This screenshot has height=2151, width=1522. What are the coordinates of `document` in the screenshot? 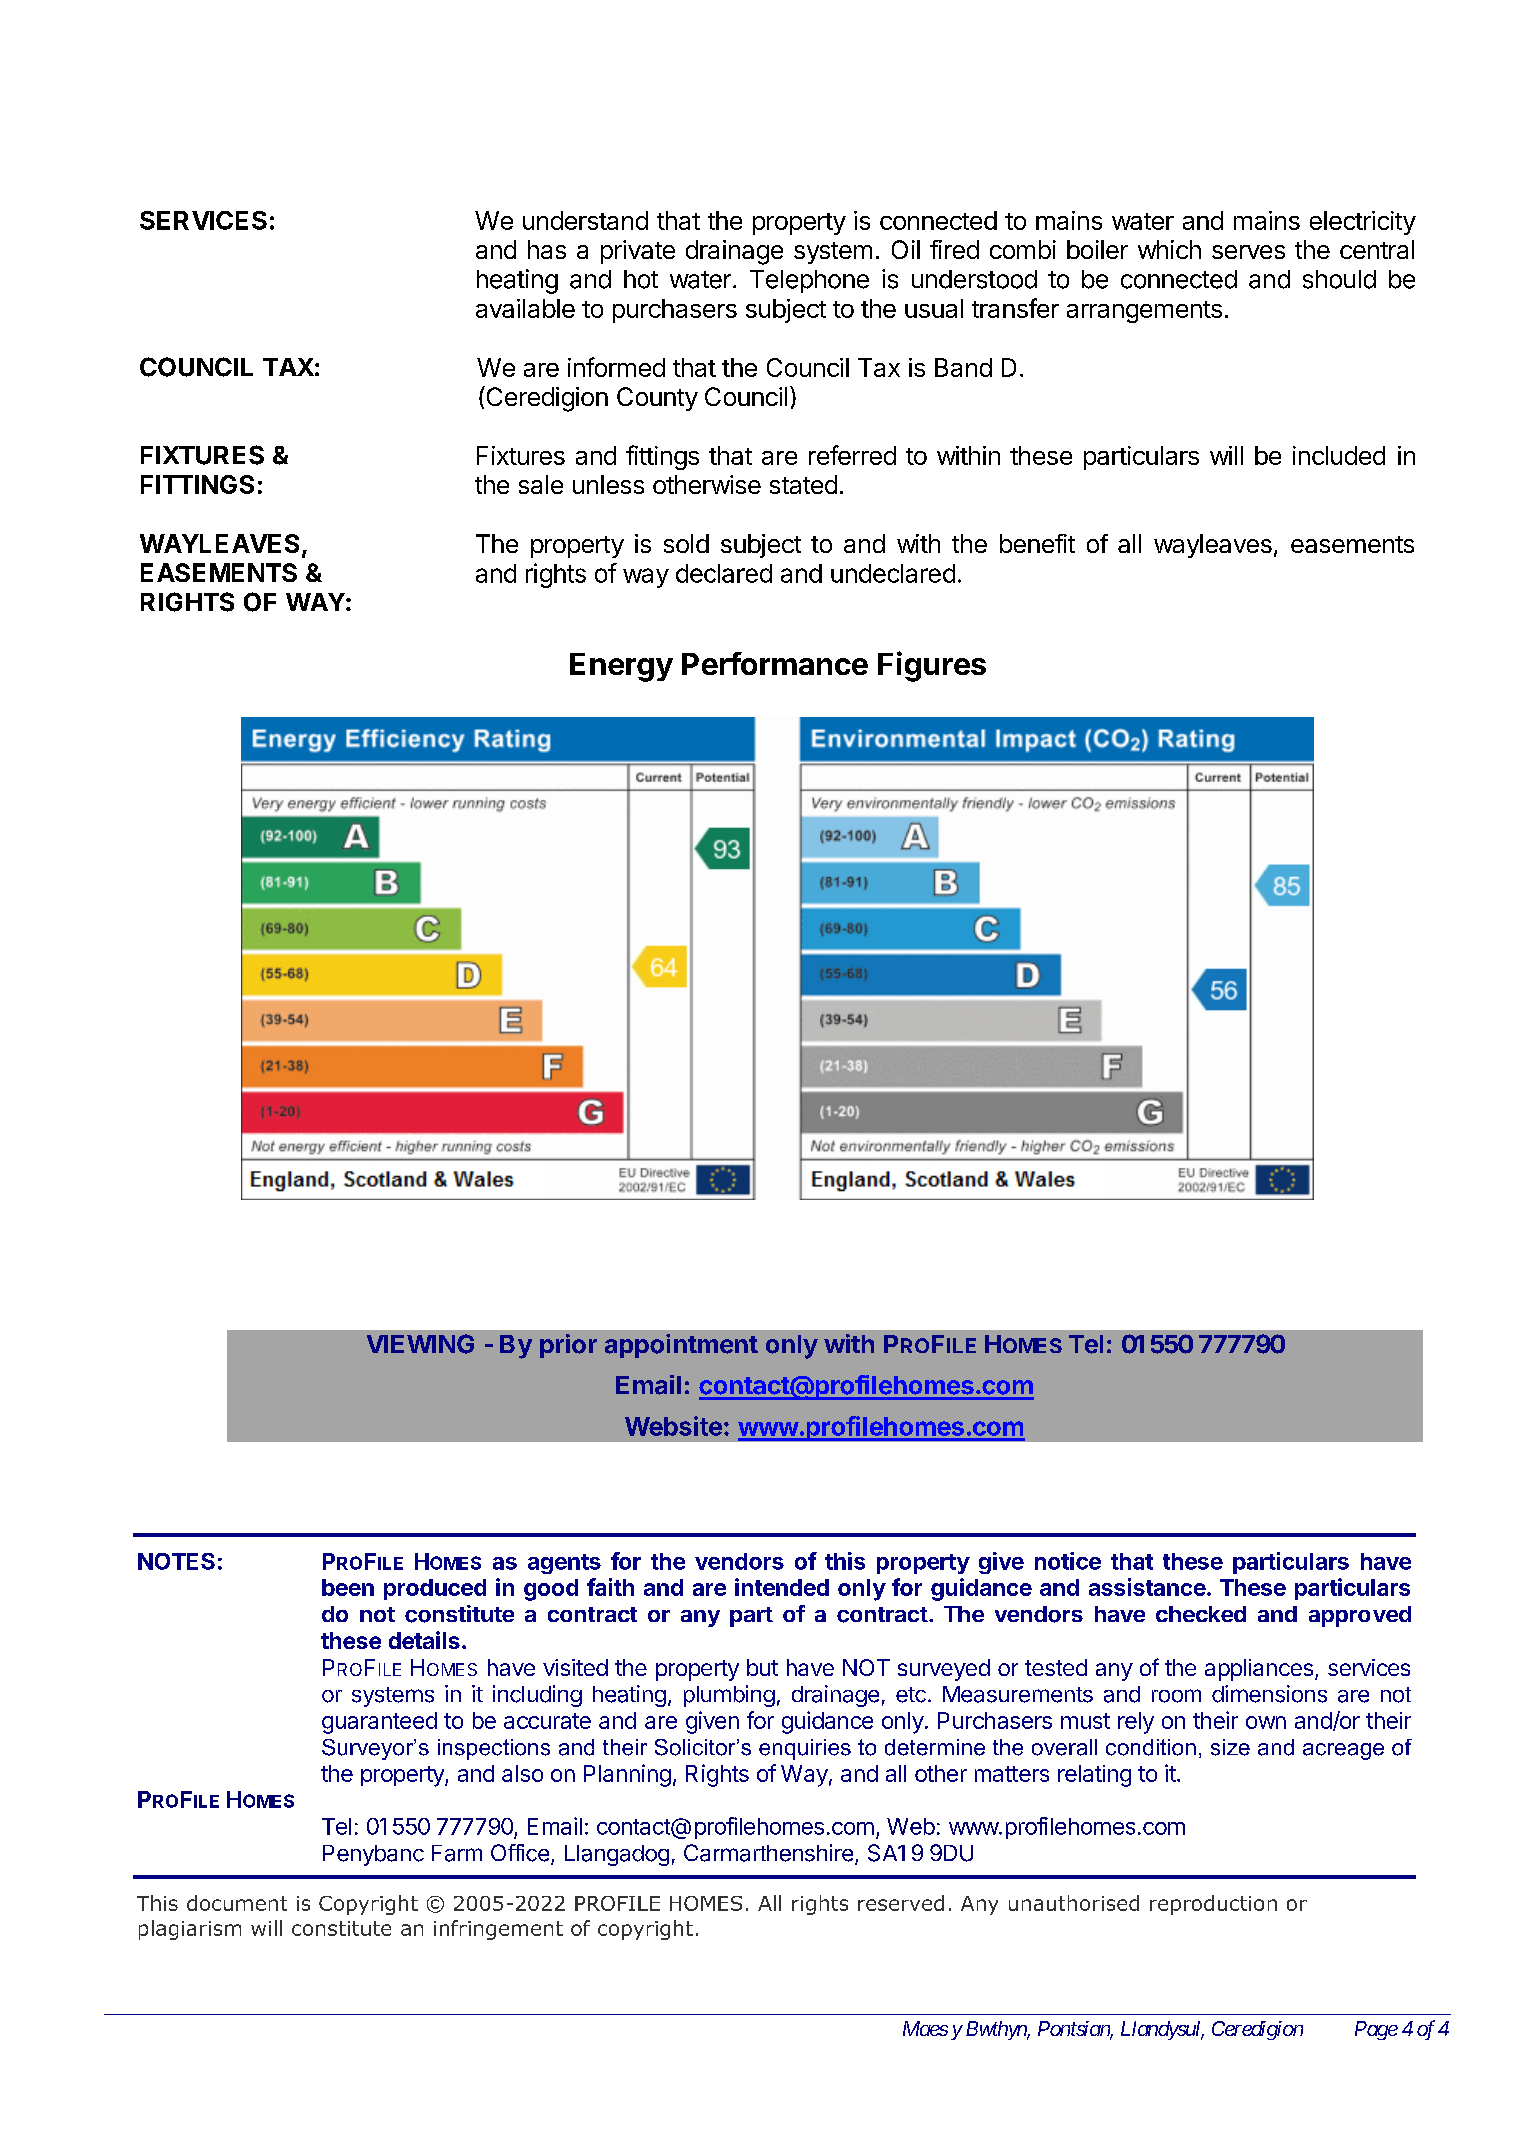 It's located at (237, 1903).
